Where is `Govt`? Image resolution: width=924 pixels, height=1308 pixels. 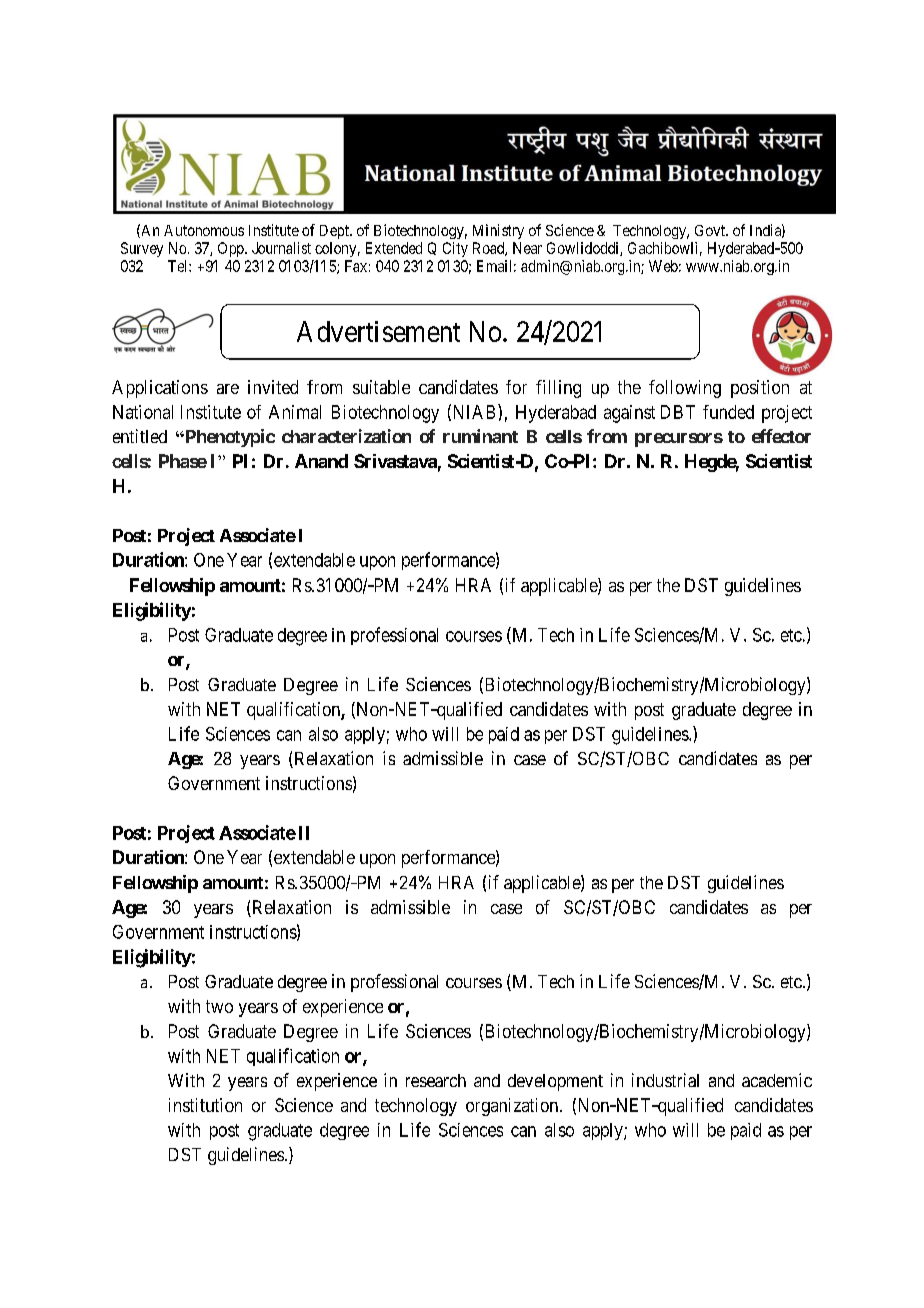 Govt is located at coordinates (711, 230).
